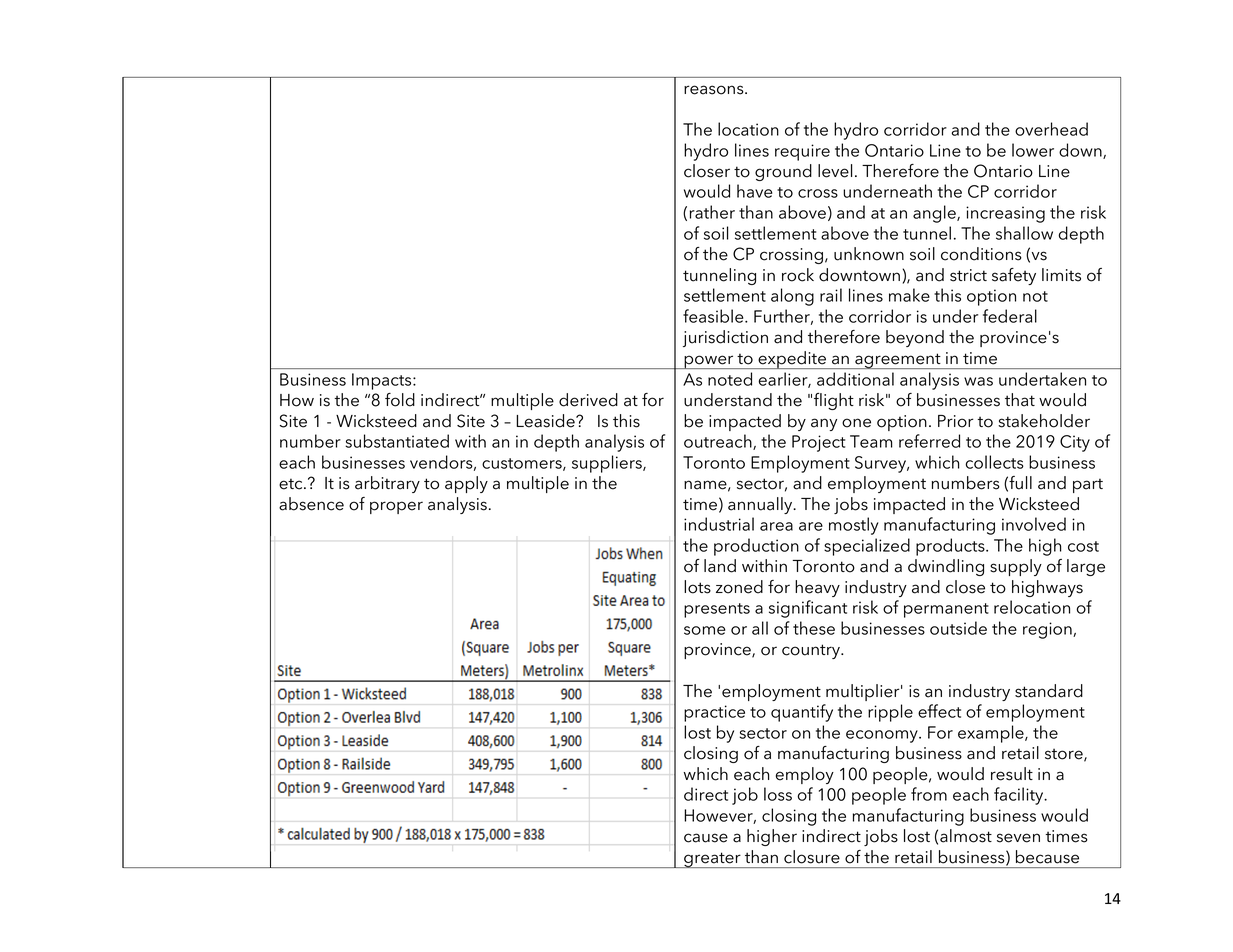 Image resolution: width=1233 pixels, height=952 pixels. What do you see at coordinates (778, 794) in the screenshot?
I see `loss` at bounding box center [778, 794].
